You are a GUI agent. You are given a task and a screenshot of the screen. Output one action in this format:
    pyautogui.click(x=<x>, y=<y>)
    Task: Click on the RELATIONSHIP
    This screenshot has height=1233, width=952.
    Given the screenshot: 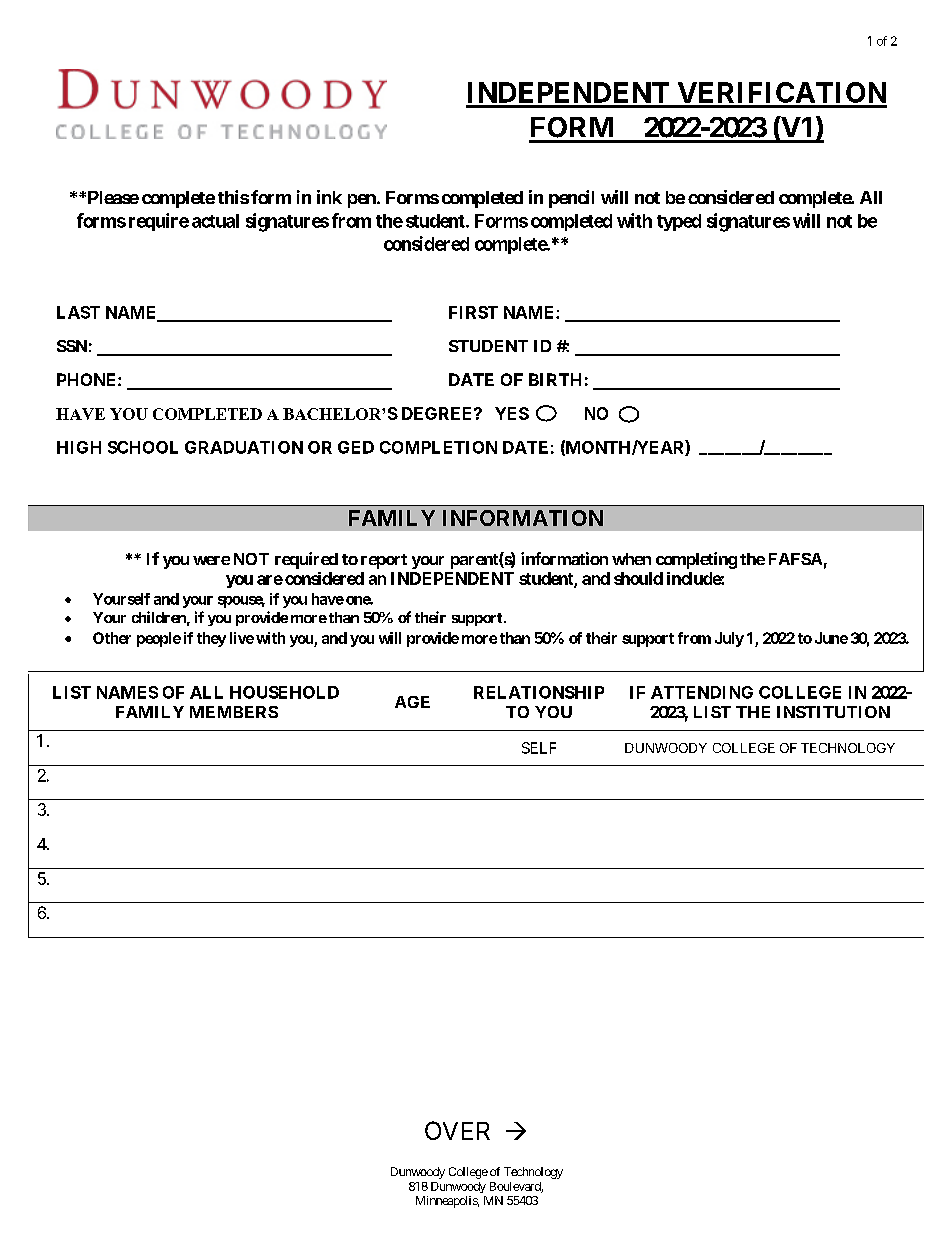 What is the action you would take?
    pyautogui.click(x=539, y=692)
